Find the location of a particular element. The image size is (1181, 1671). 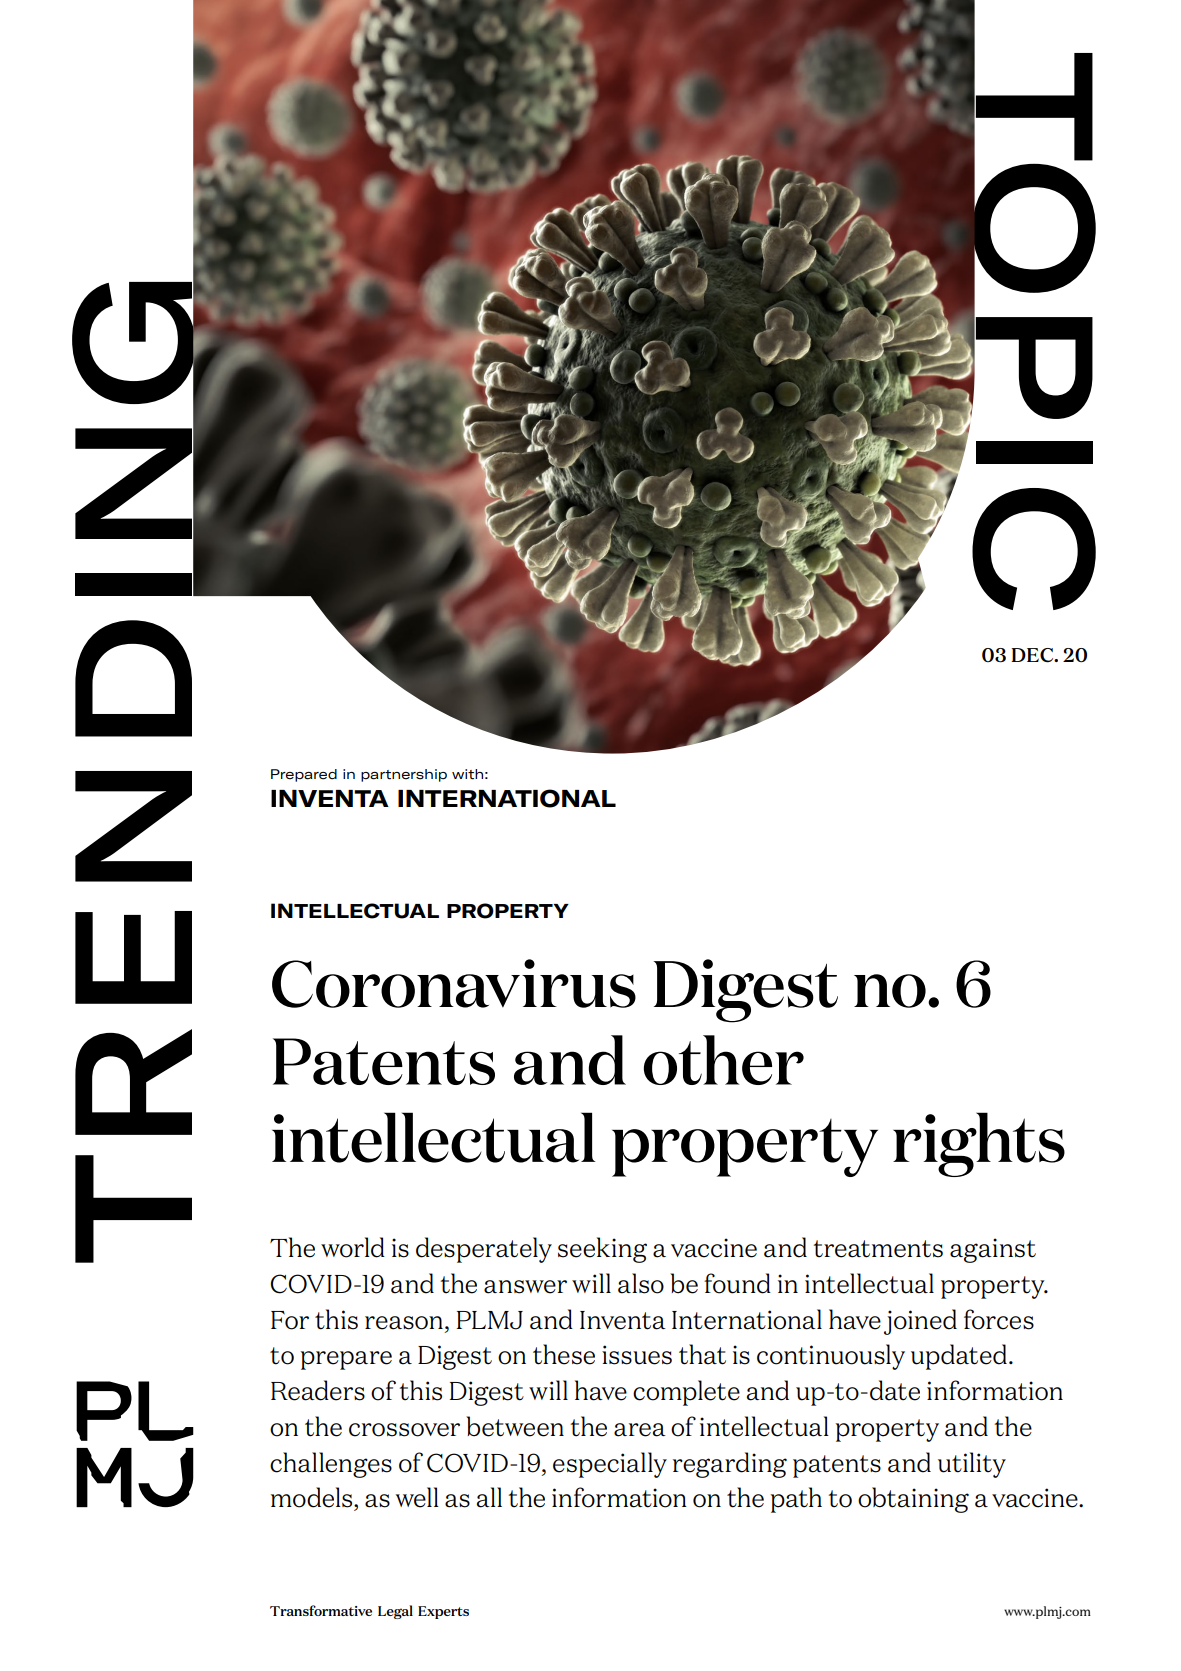

partnership is located at coordinates (404, 775).
